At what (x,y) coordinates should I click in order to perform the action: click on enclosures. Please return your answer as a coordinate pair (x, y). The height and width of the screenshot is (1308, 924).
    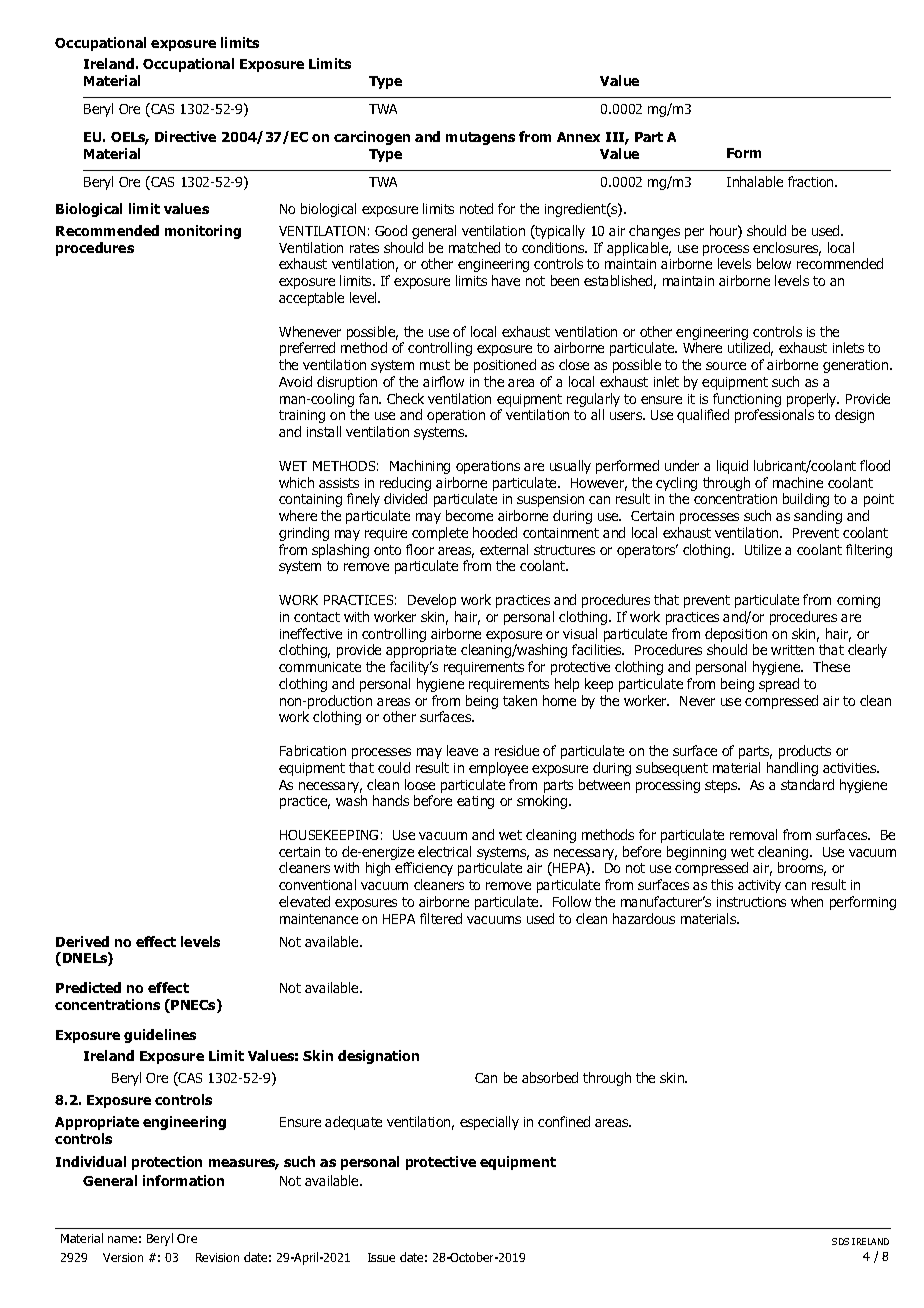
    Looking at the image, I should click on (787, 249).
